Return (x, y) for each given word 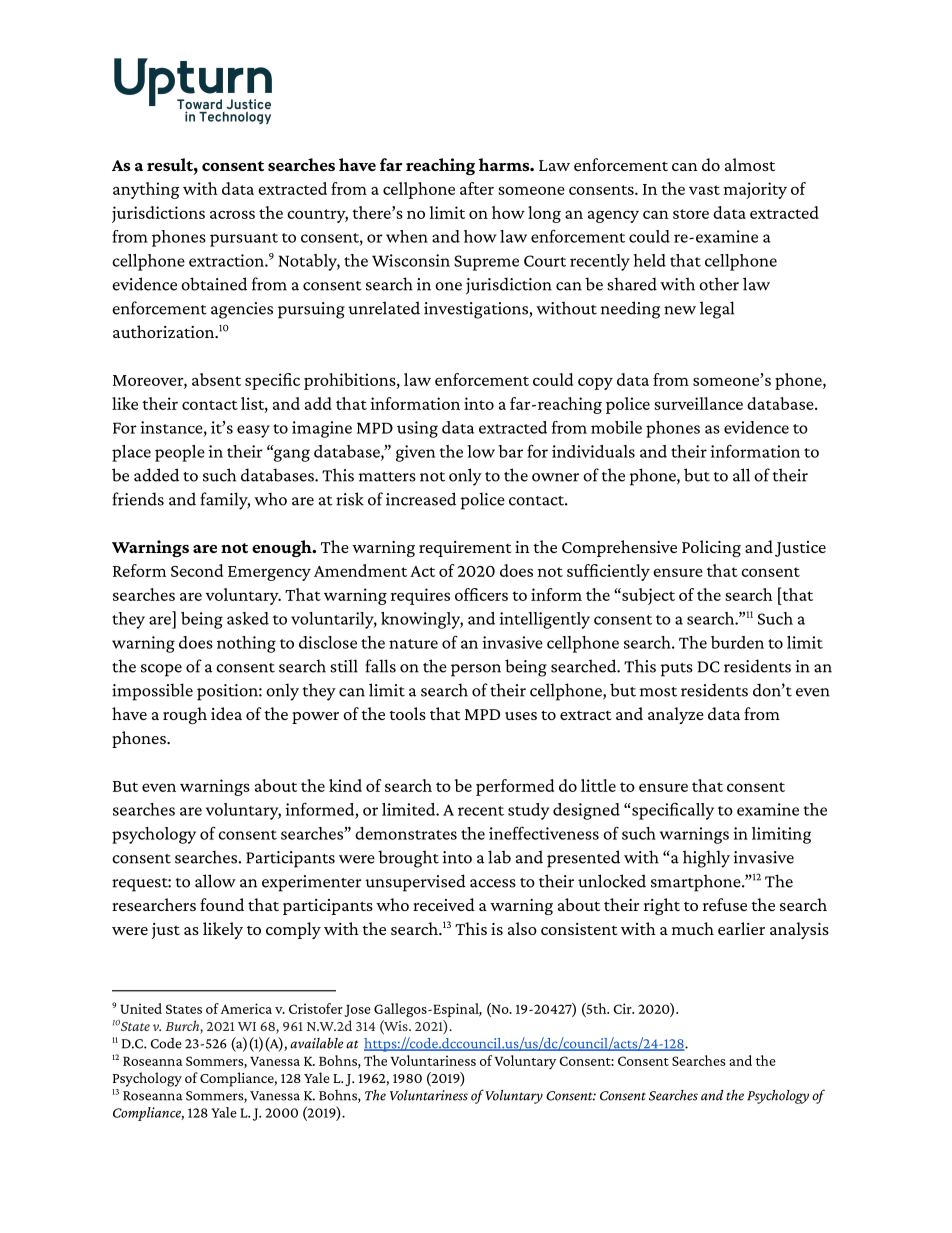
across (232, 214)
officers (481, 594)
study (528, 811)
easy (253, 431)
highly (706, 859)
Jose (357, 1011)
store (691, 214)
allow (215, 881)
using (417, 429)
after (477, 188)
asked (248, 618)
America (246, 1008)
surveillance (698, 403)
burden (737, 642)
